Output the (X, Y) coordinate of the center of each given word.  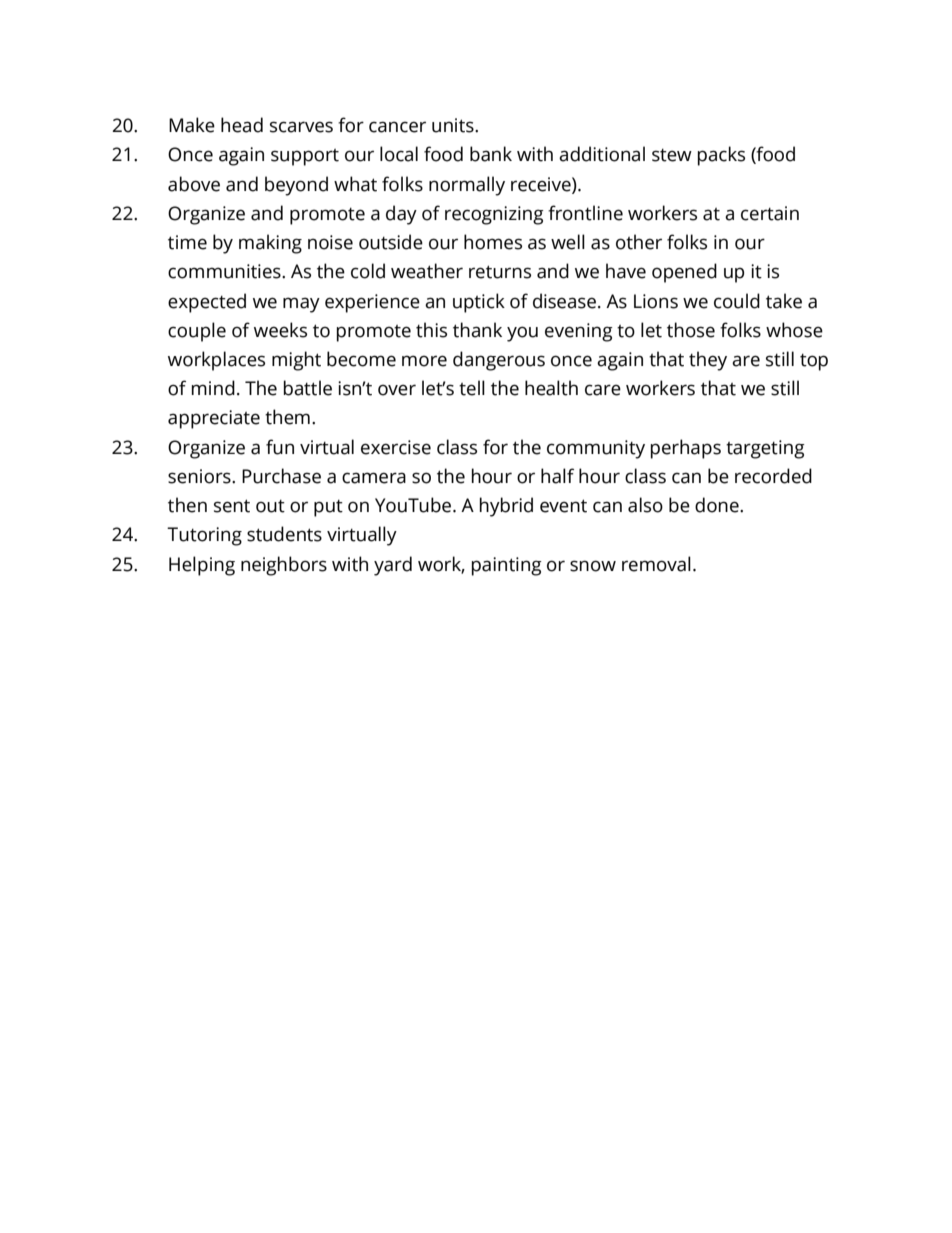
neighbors (284, 566)
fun (280, 447)
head (242, 125)
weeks (280, 330)
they (708, 361)
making (270, 244)
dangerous (499, 361)
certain (770, 213)
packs (721, 156)
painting (507, 566)
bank (491, 154)
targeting (765, 449)
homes (493, 242)
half (557, 476)
